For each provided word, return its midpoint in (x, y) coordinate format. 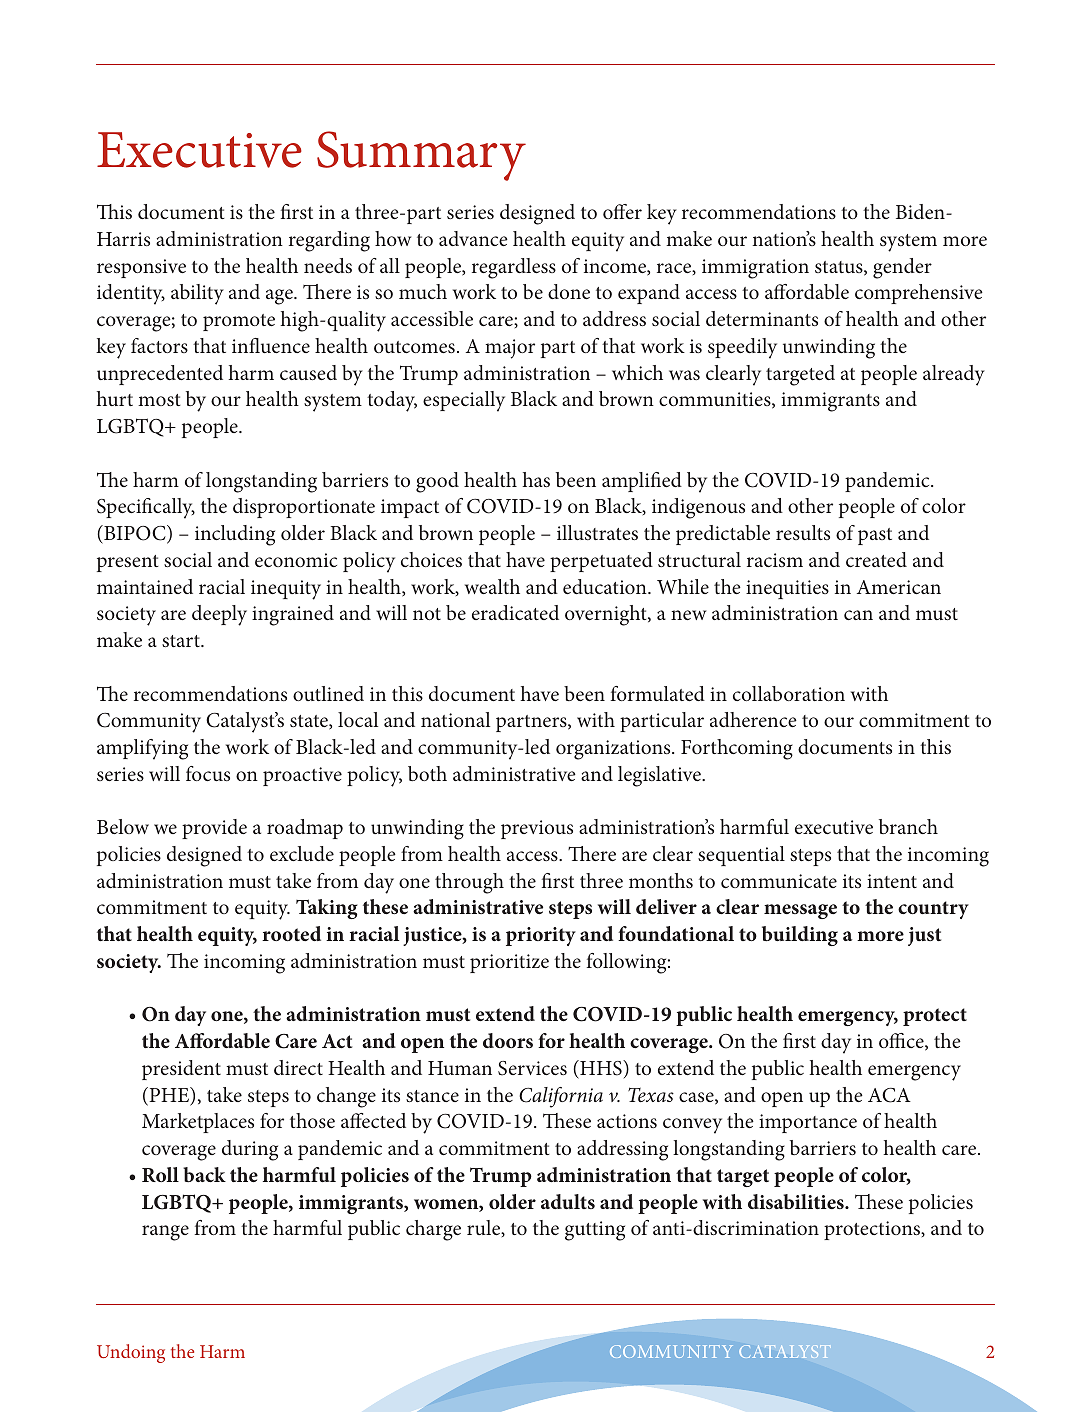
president (181, 1070)
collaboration (789, 693)
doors (508, 1040)
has (536, 479)
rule (485, 1228)
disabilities (797, 1201)
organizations (614, 750)
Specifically (146, 508)
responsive (141, 268)
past (875, 536)
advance (473, 238)
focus (208, 773)
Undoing (131, 1353)
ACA (889, 1095)
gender (902, 268)
